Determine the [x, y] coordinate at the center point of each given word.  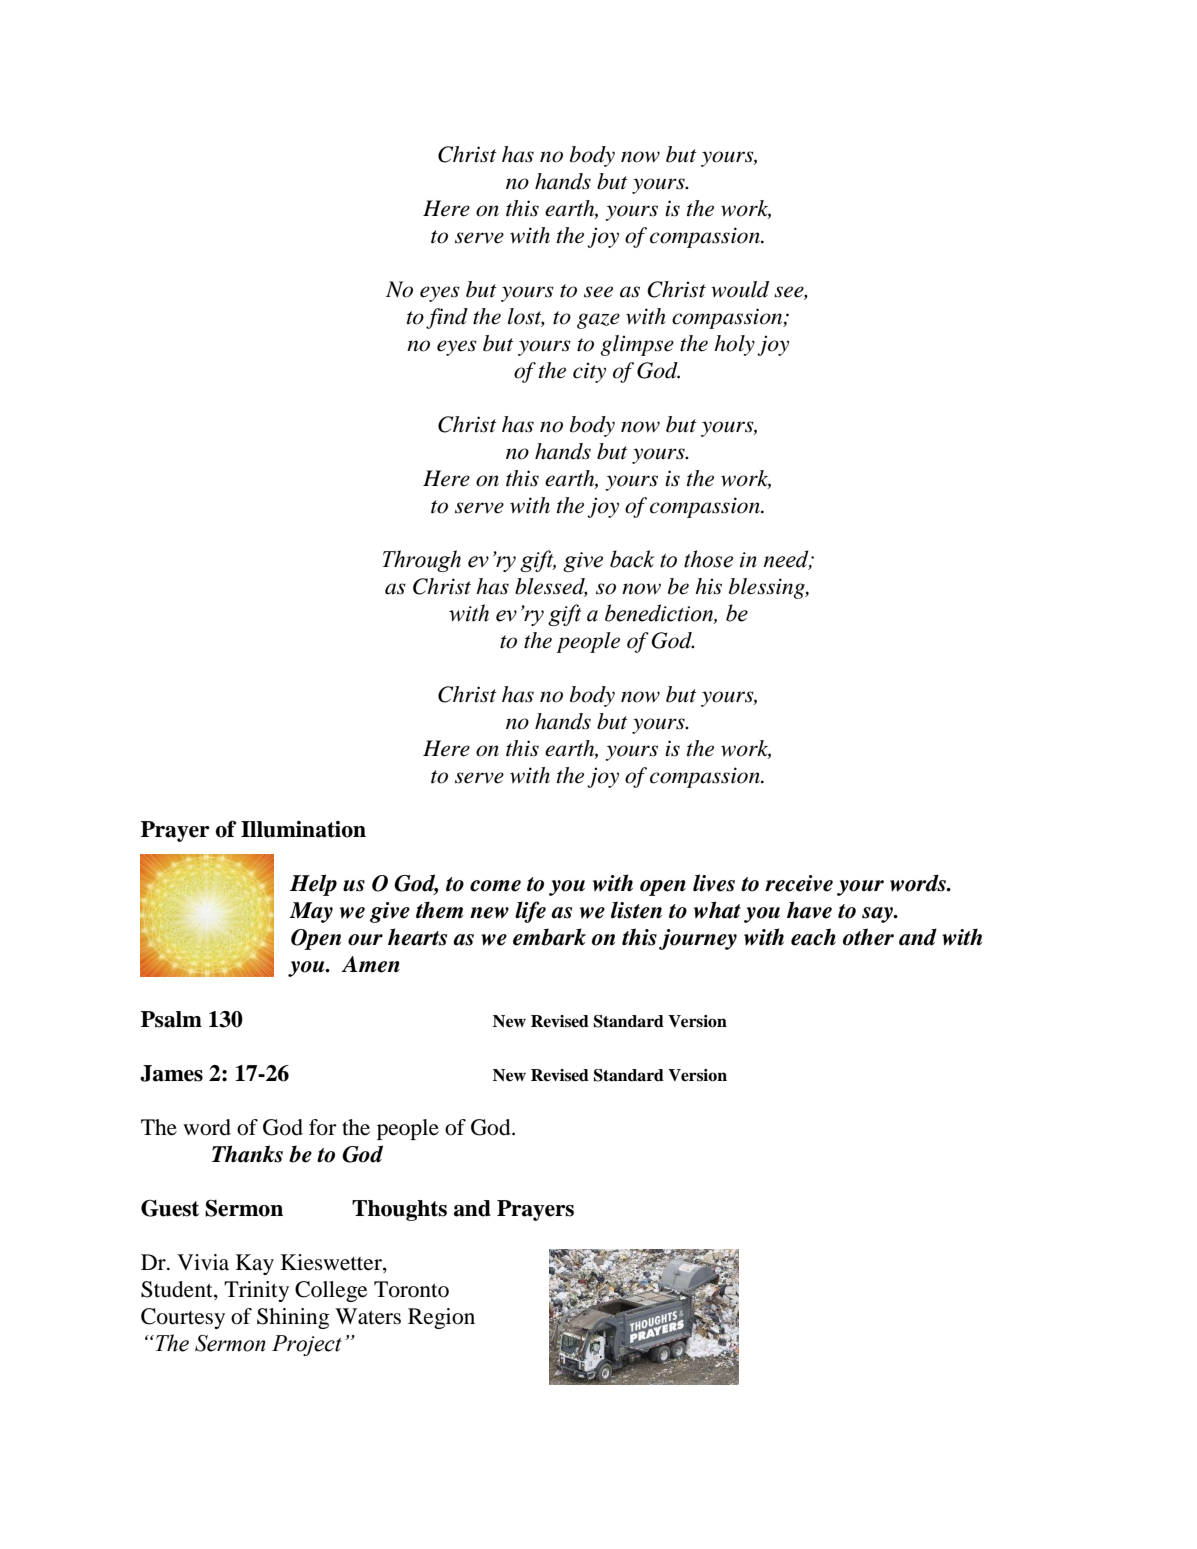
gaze [598, 321]
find [447, 318]
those [708, 559]
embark [549, 937]
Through [421, 561]
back [632, 559]
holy [734, 345]
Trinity [256, 1291]
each [813, 937]
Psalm [171, 1019]
